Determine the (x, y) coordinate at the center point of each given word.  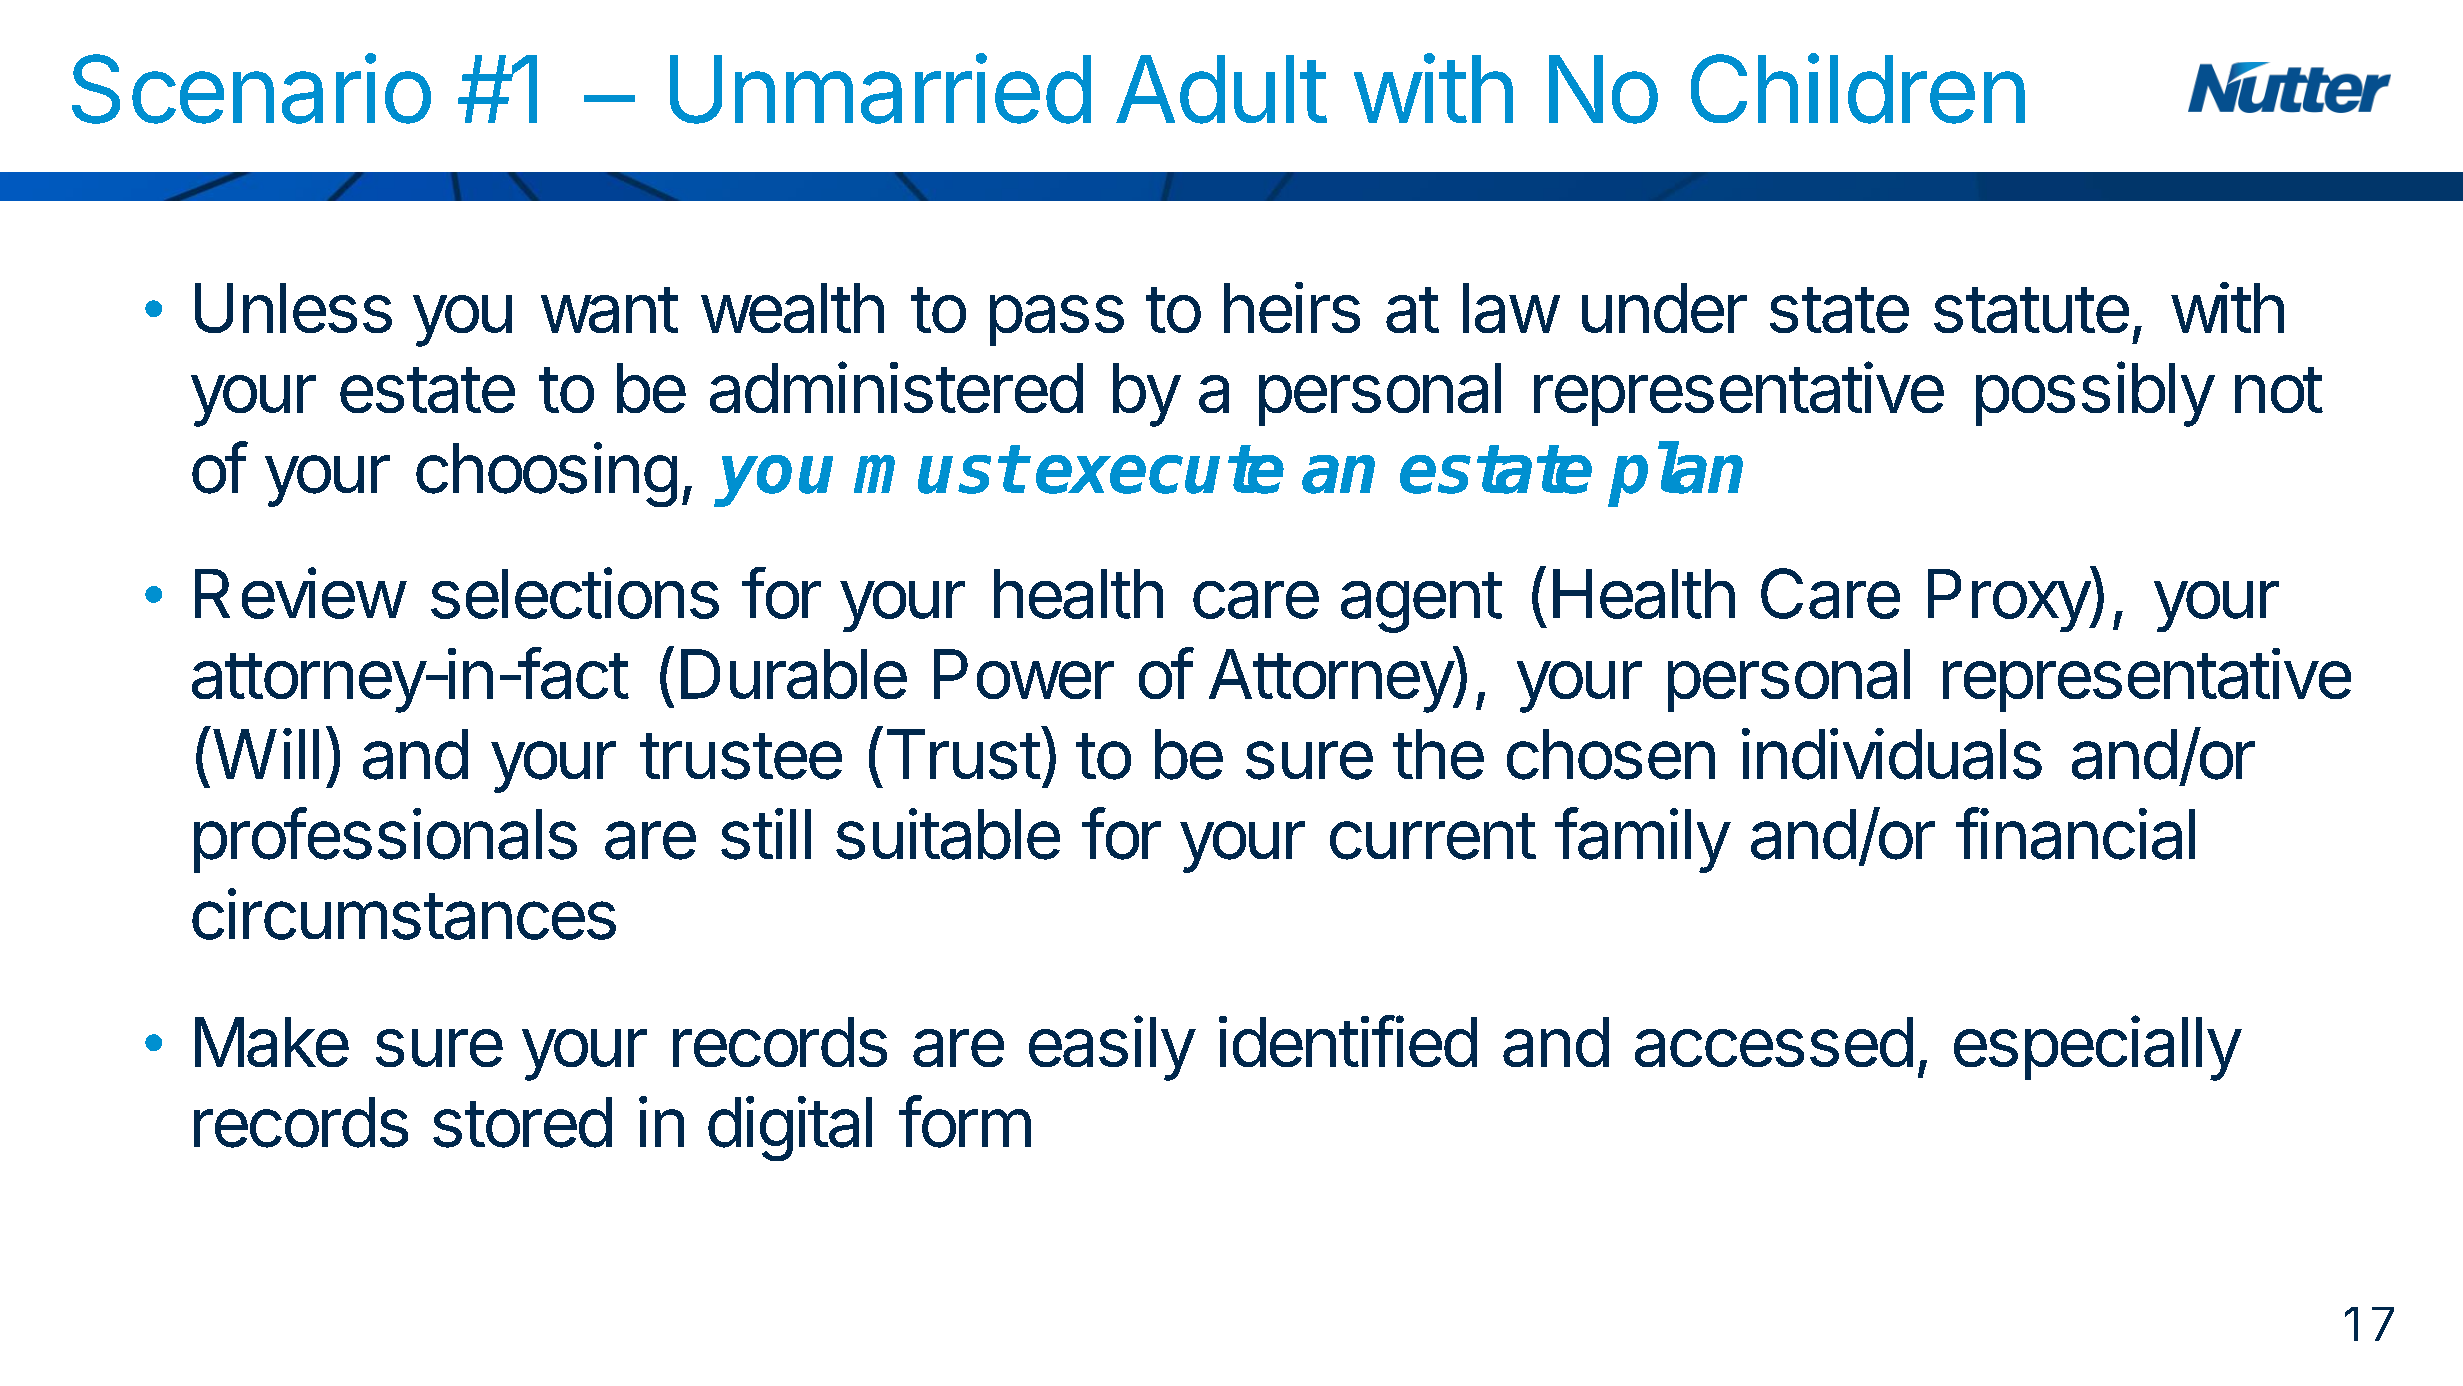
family (1642, 840)
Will (266, 753)
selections (575, 593)
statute (2031, 310)
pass (1057, 320)
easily (1112, 1048)
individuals (1892, 754)
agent (1421, 602)
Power (1024, 674)
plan (1675, 474)
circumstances (404, 914)
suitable (948, 834)
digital (790, 1128)
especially (2097, 1048)
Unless (293, 308)
